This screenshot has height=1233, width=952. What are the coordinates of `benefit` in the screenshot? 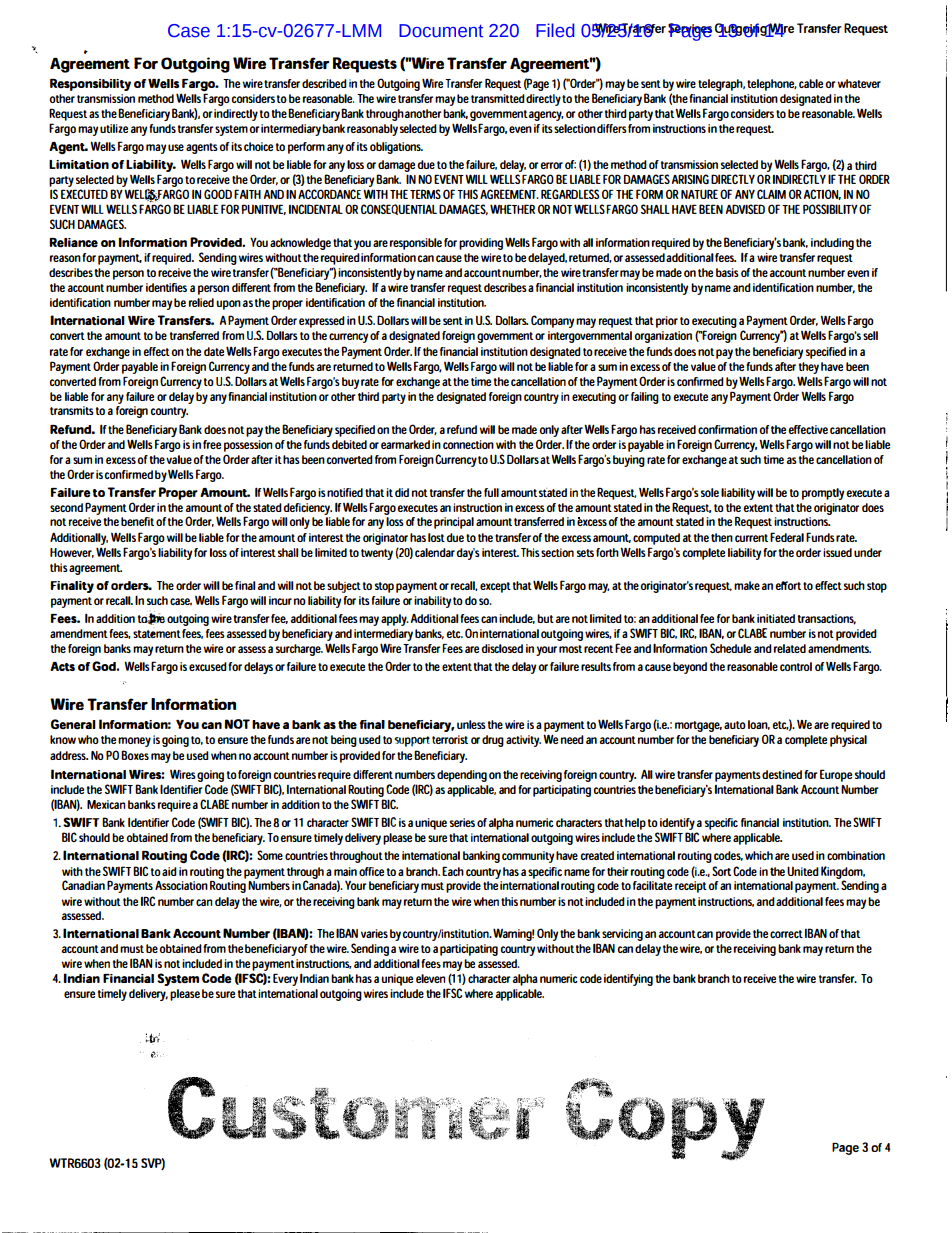 It's located at (137, 521).
